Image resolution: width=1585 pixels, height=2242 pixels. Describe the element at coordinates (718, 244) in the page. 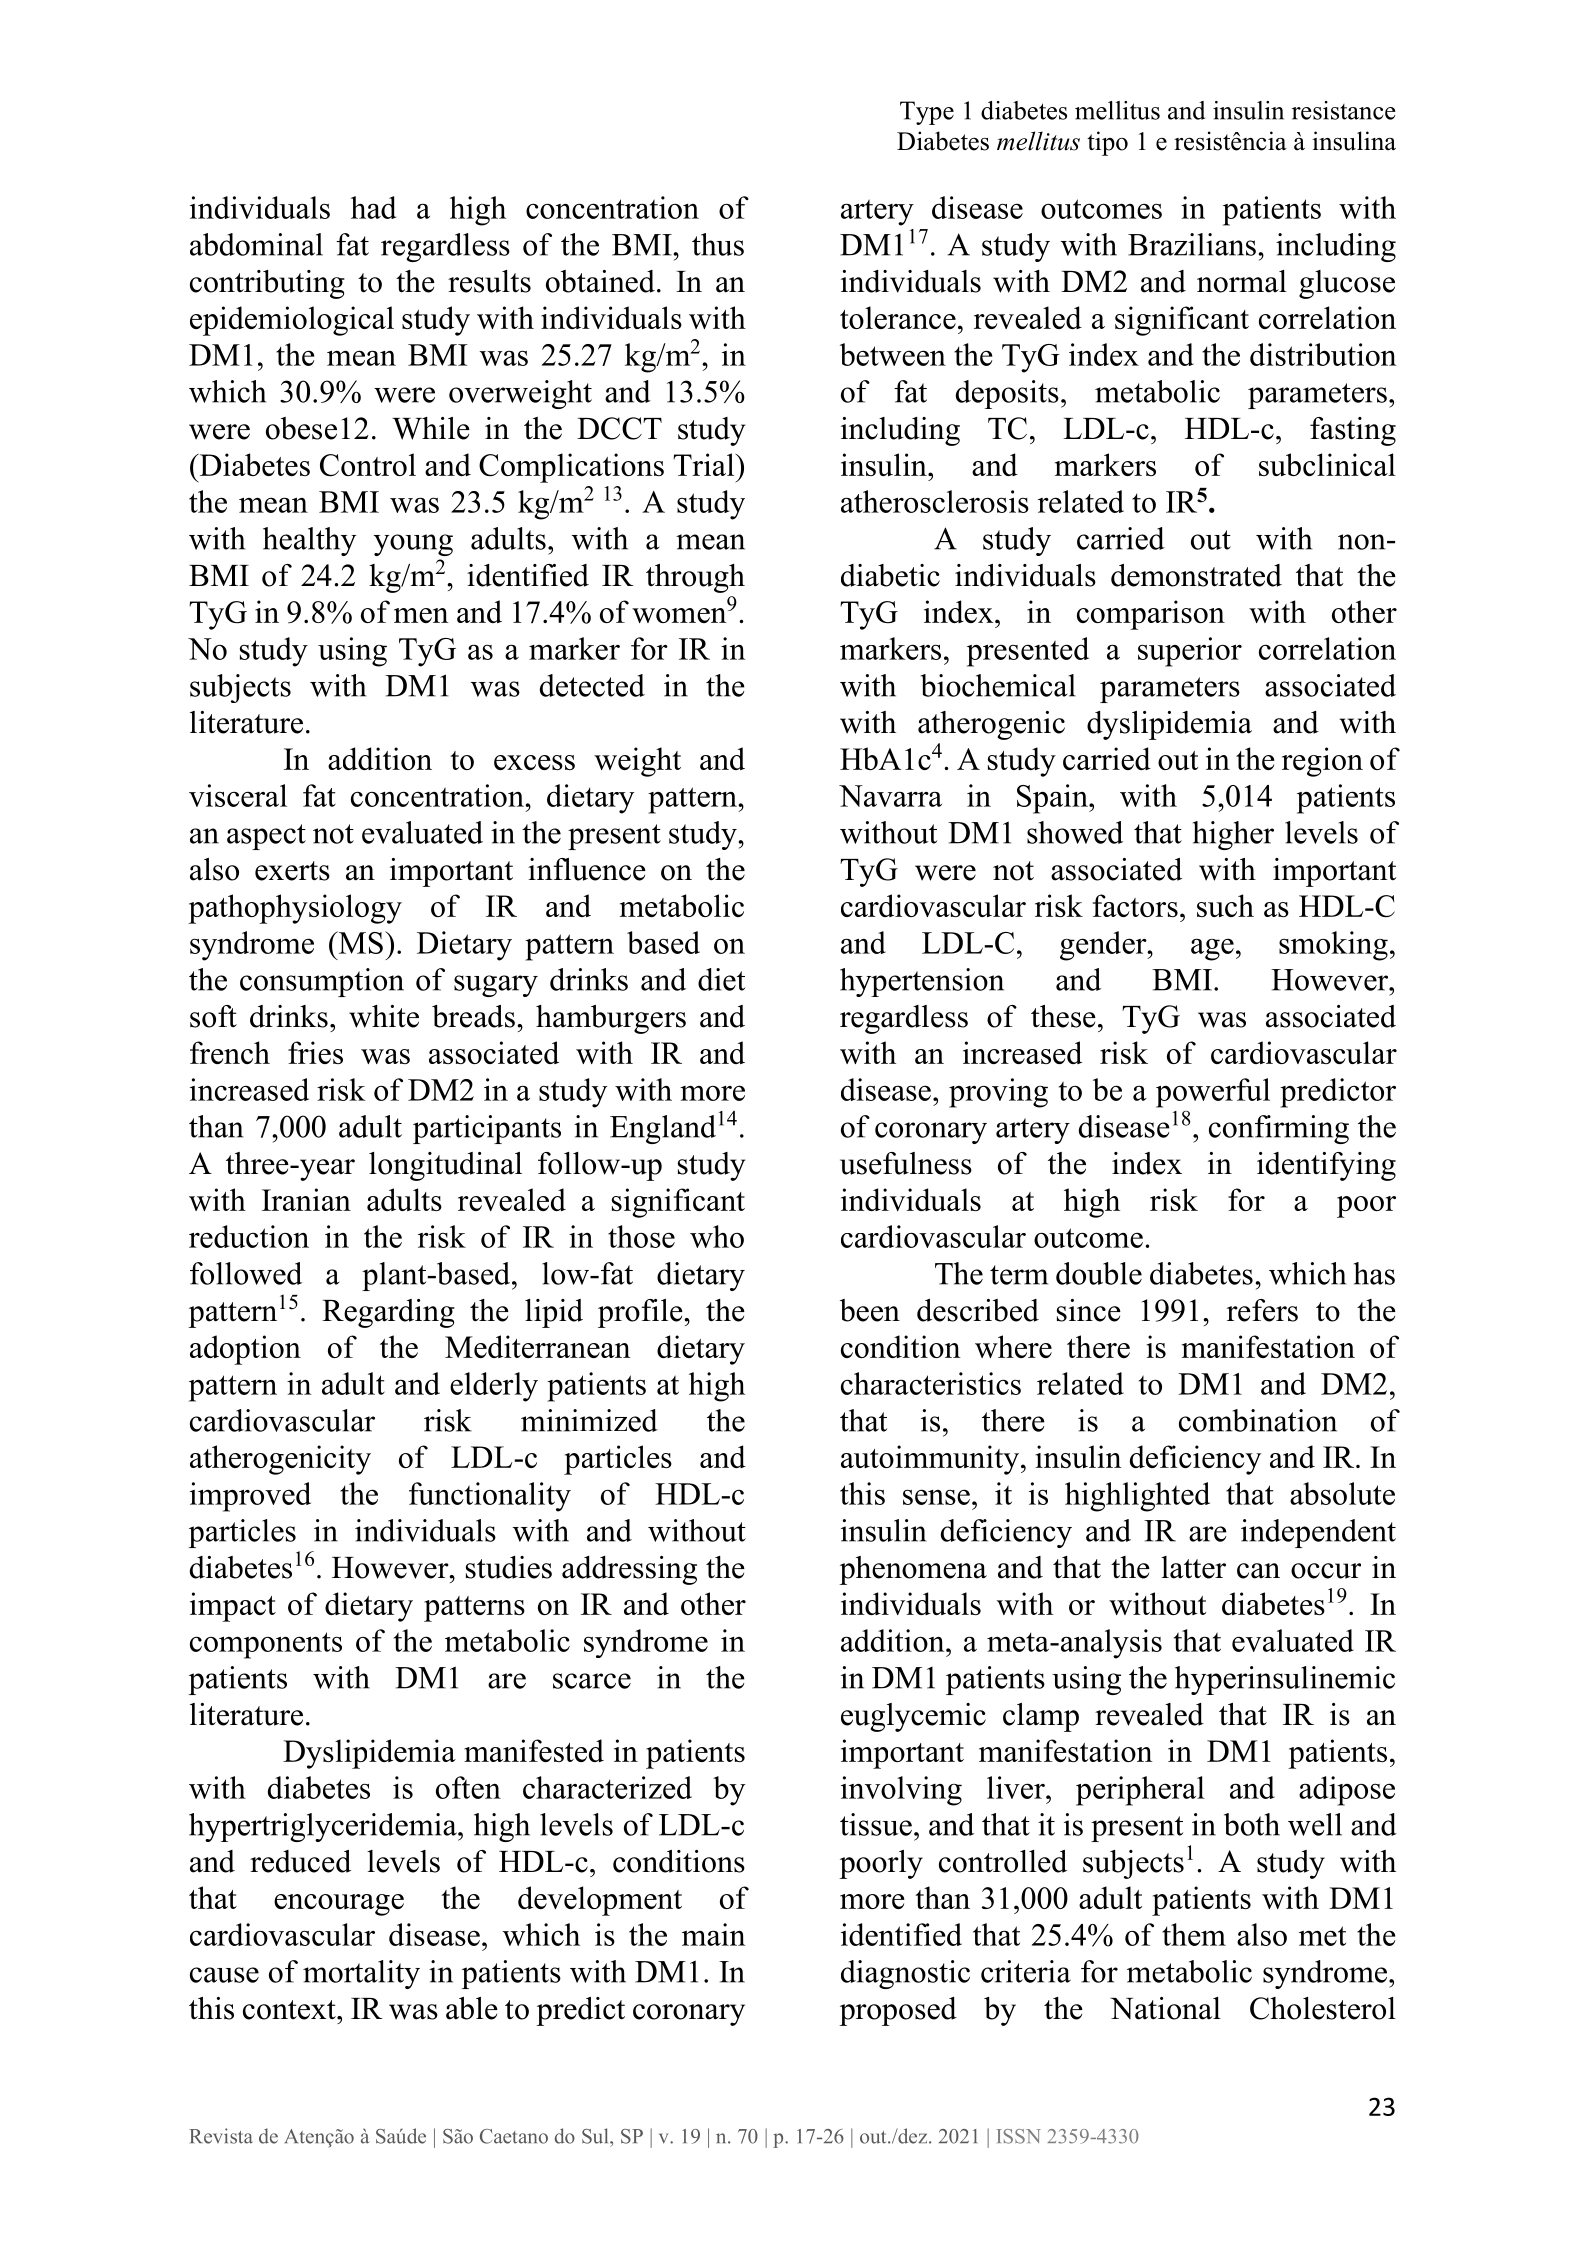

I see `thus` at that location.
